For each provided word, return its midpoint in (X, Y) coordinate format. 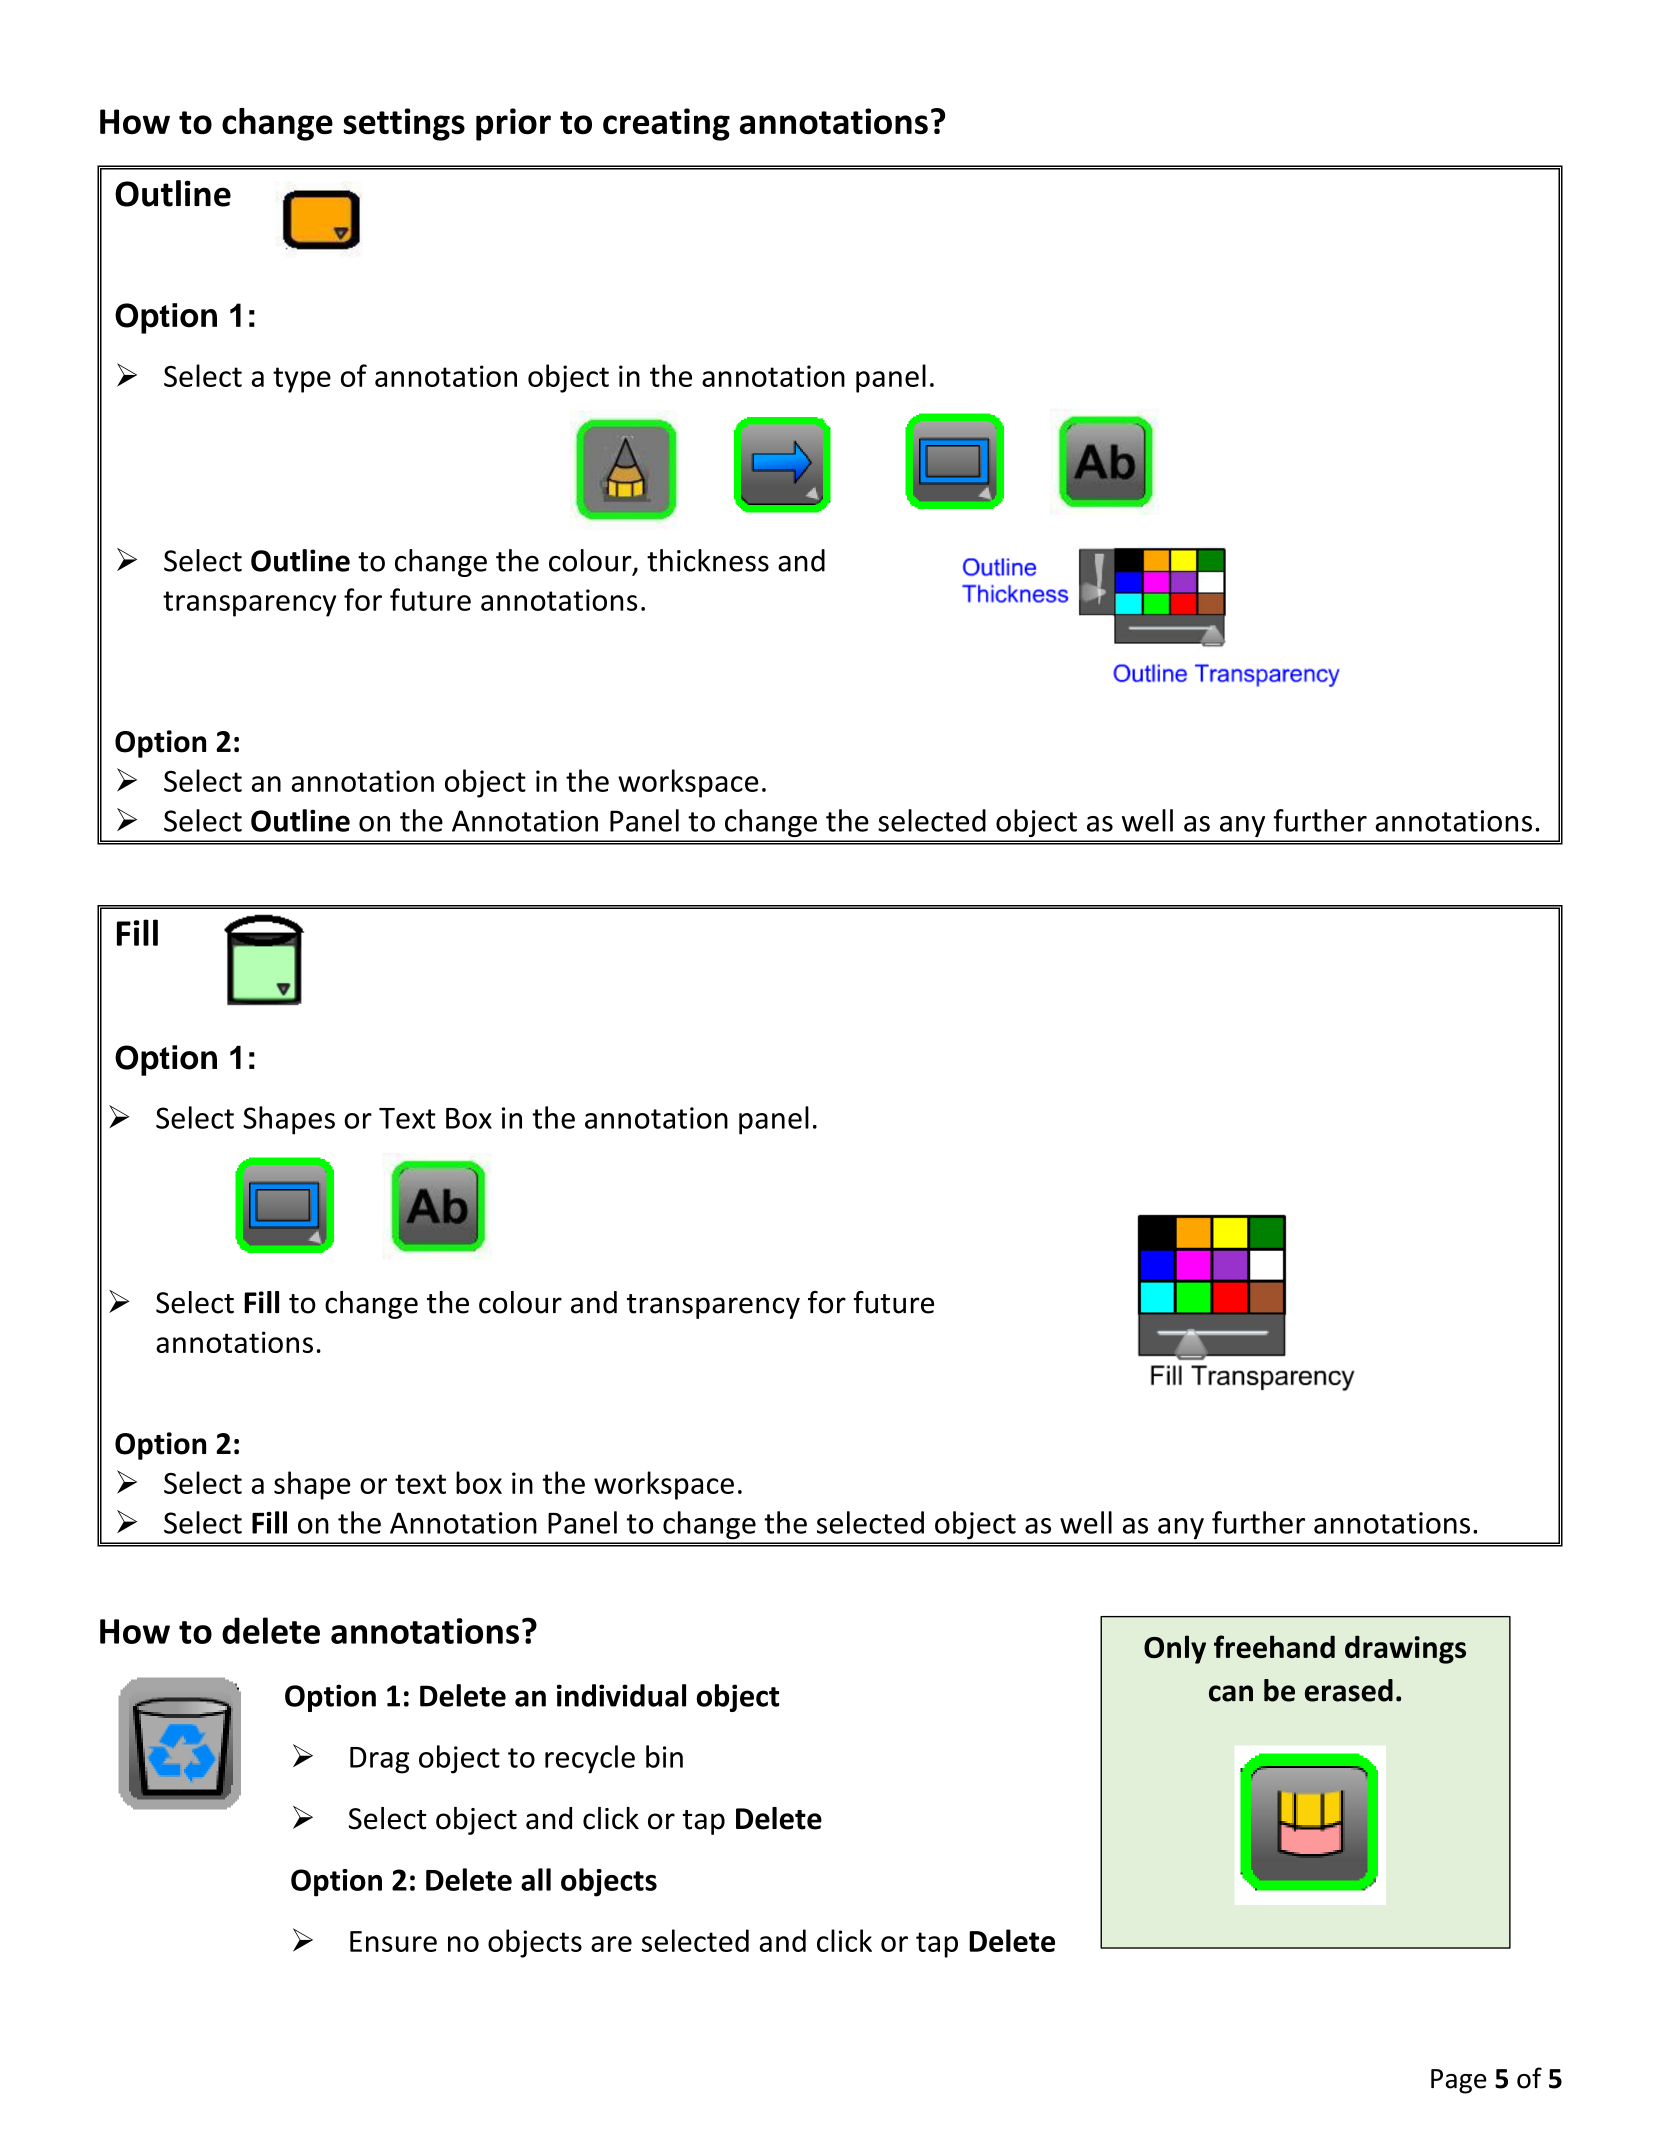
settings (404, 124)
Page (1459, 2081)
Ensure (393, 1941)
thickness (708, 560)
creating (666, 124)
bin (664, 1756)
